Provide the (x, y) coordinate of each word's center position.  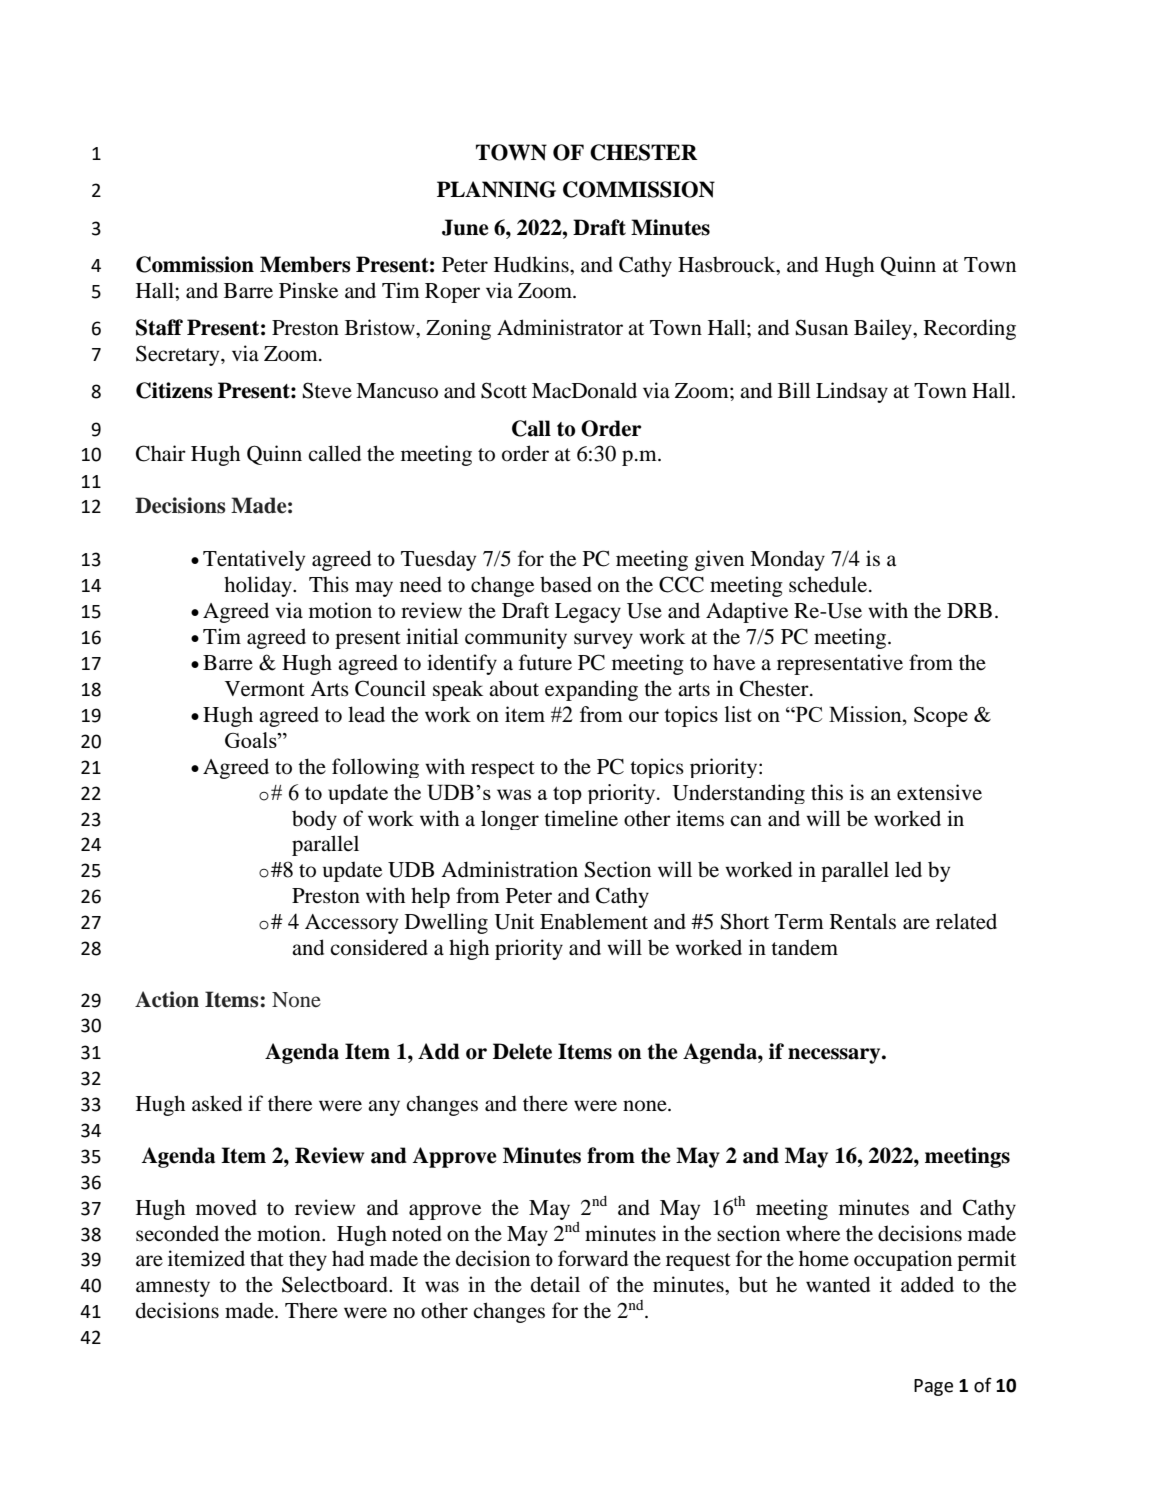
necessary (835, 1056)
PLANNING (496, 189)
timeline (581, 818)
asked (217, 1103)
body (314, 820)
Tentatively (254, 560)
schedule (829, 584)
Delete (522, 1051)
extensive (939, 792)
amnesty (173, 1288)
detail (555, 1284)
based (566, 584)
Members (305, 264)
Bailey (884, 329)
